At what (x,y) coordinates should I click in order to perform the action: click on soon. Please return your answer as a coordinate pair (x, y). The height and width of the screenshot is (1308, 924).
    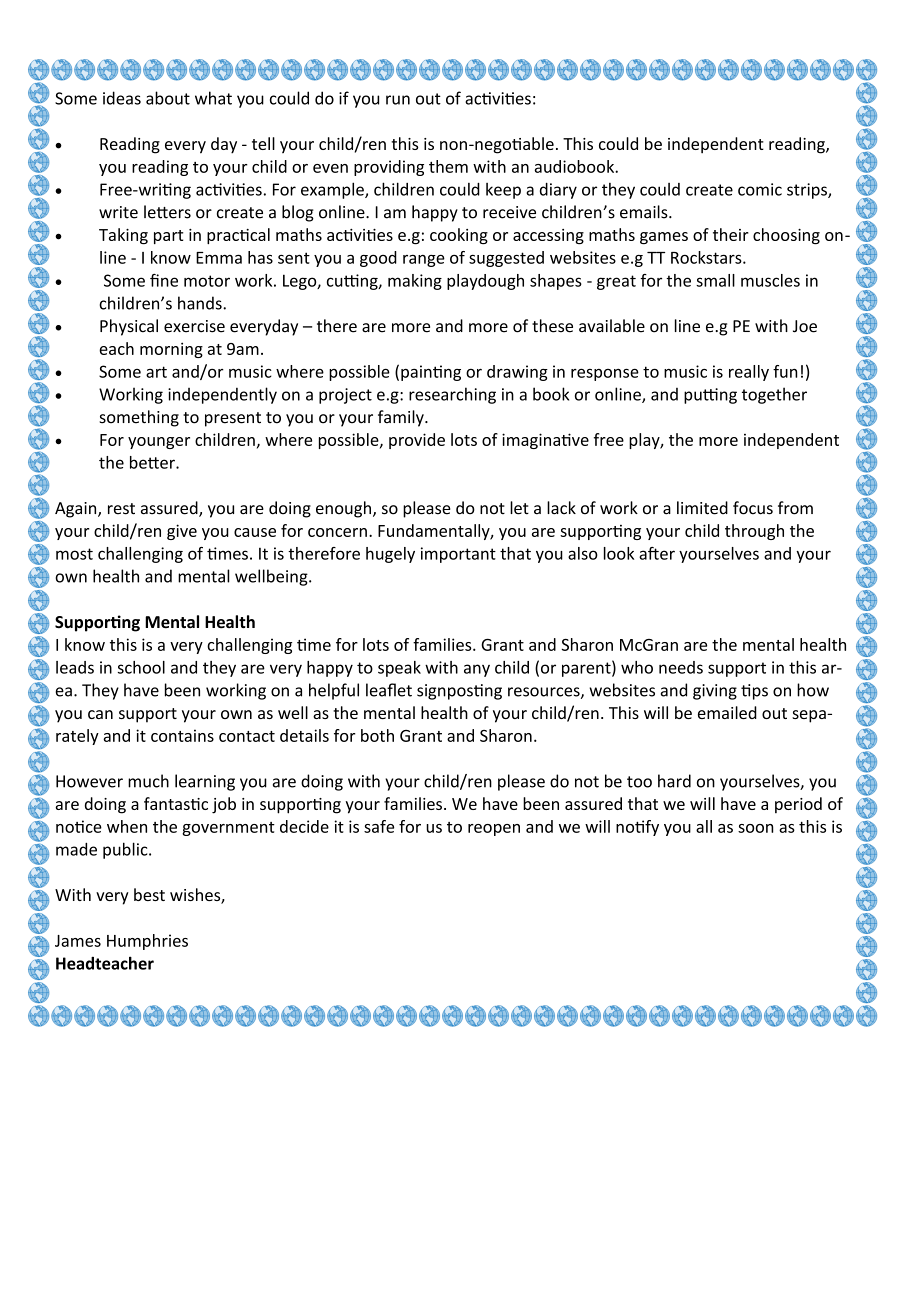
    Looking at the image, I should click on (756, 828).
